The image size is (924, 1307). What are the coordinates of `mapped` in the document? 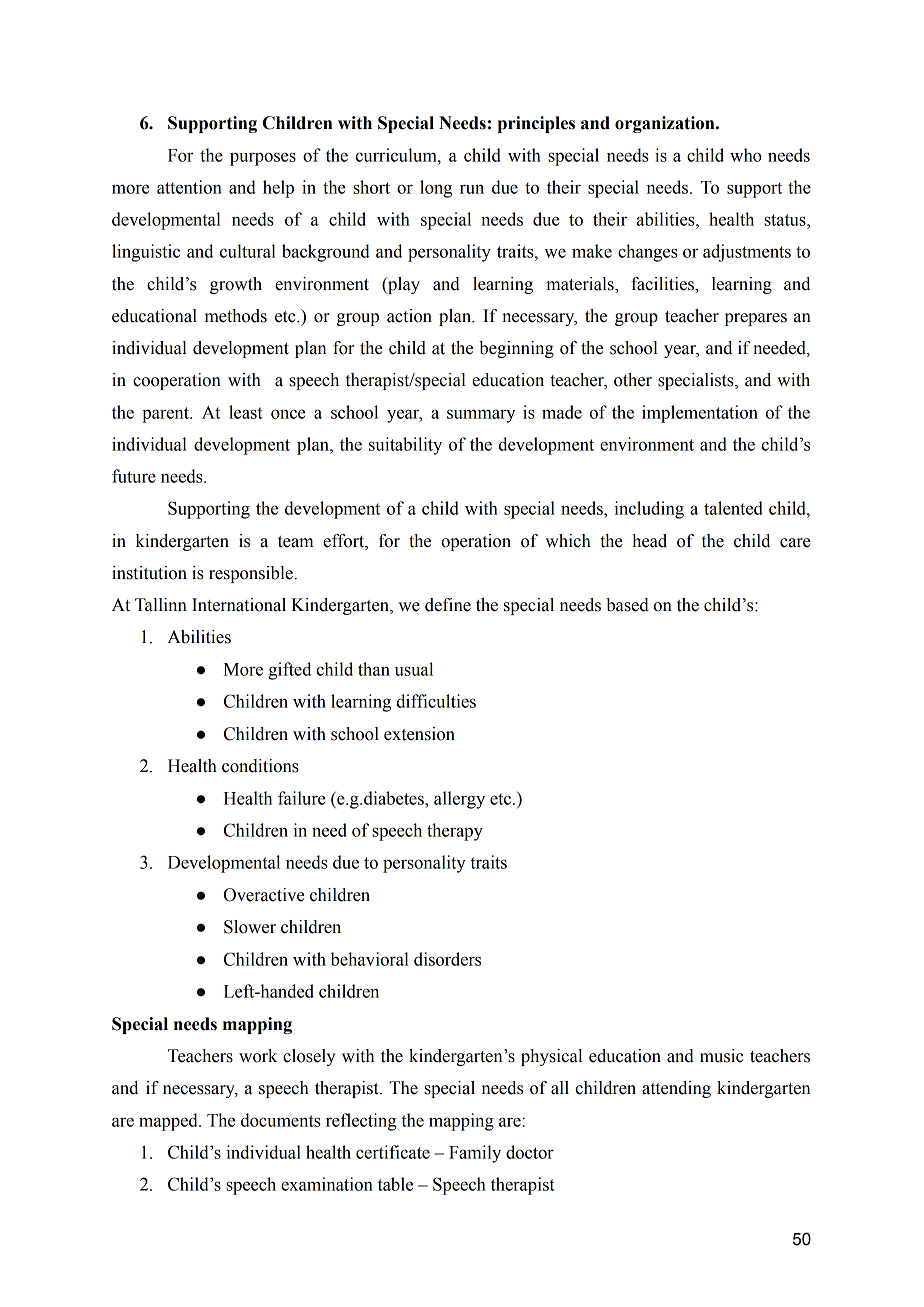 It's located at (169, 1122).
